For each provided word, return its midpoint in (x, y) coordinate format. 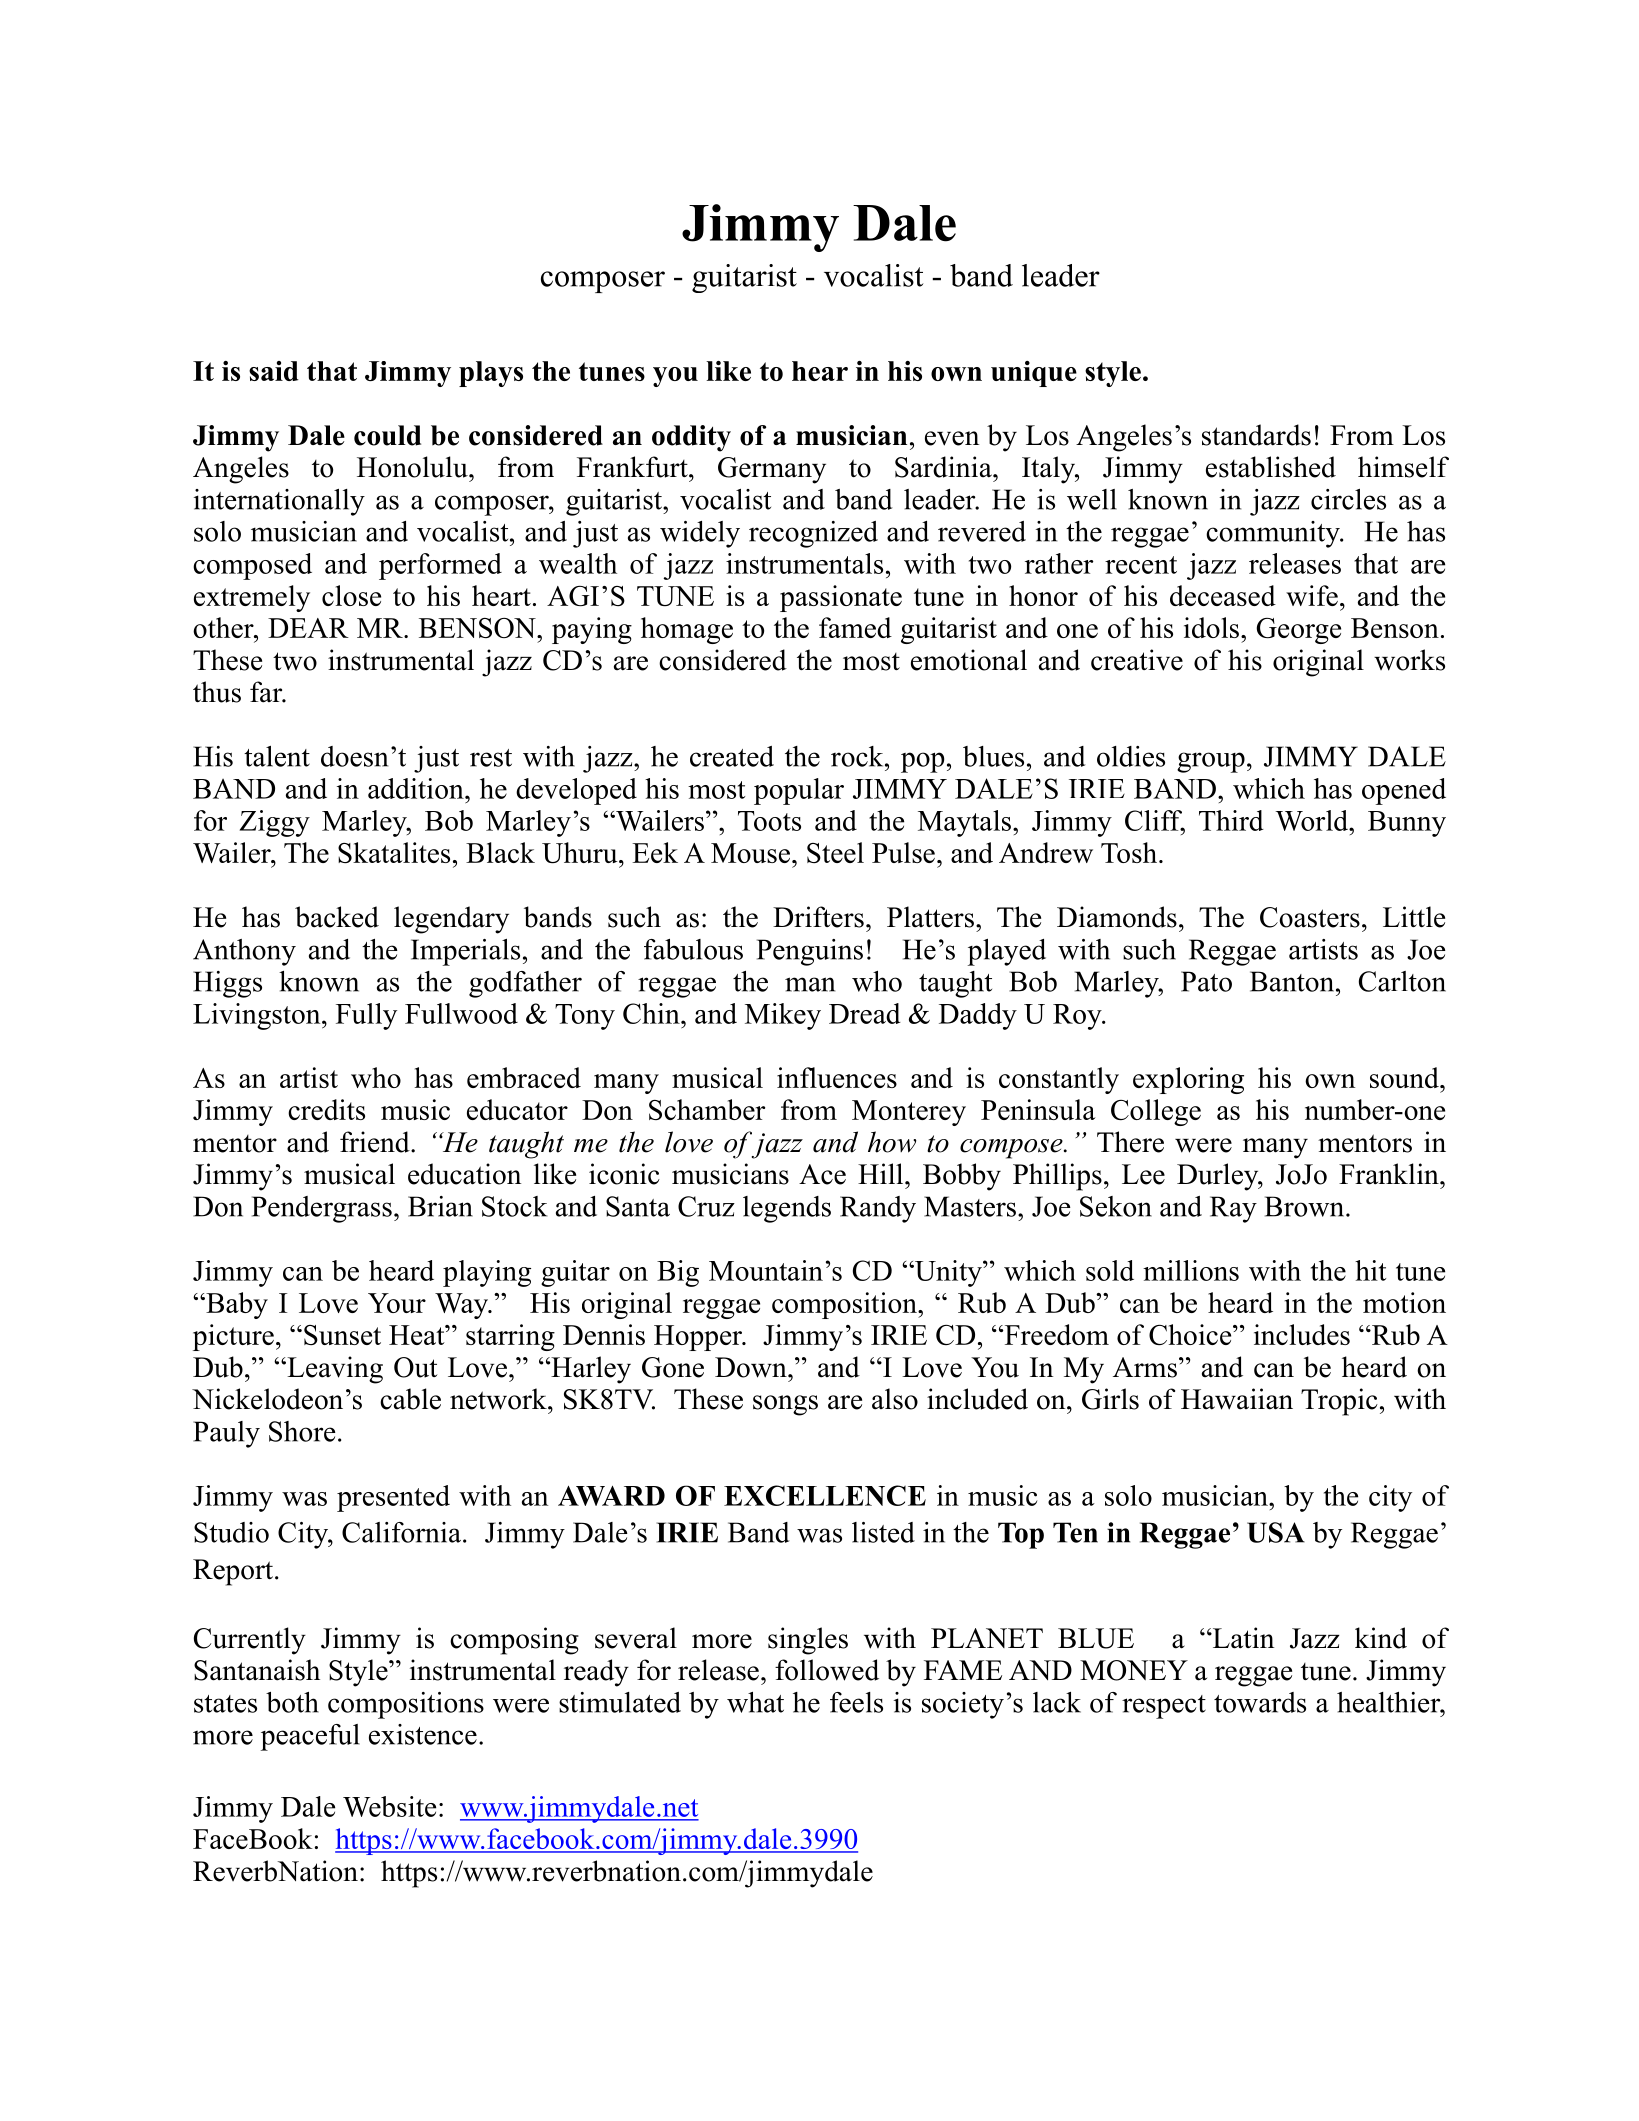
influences (837, 1077)
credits (326, 1109)
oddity (691, 438)
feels (856, 1702)
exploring (1188, 1080)
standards (1256, 435)
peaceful (310, 1737)
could (387, 435)
